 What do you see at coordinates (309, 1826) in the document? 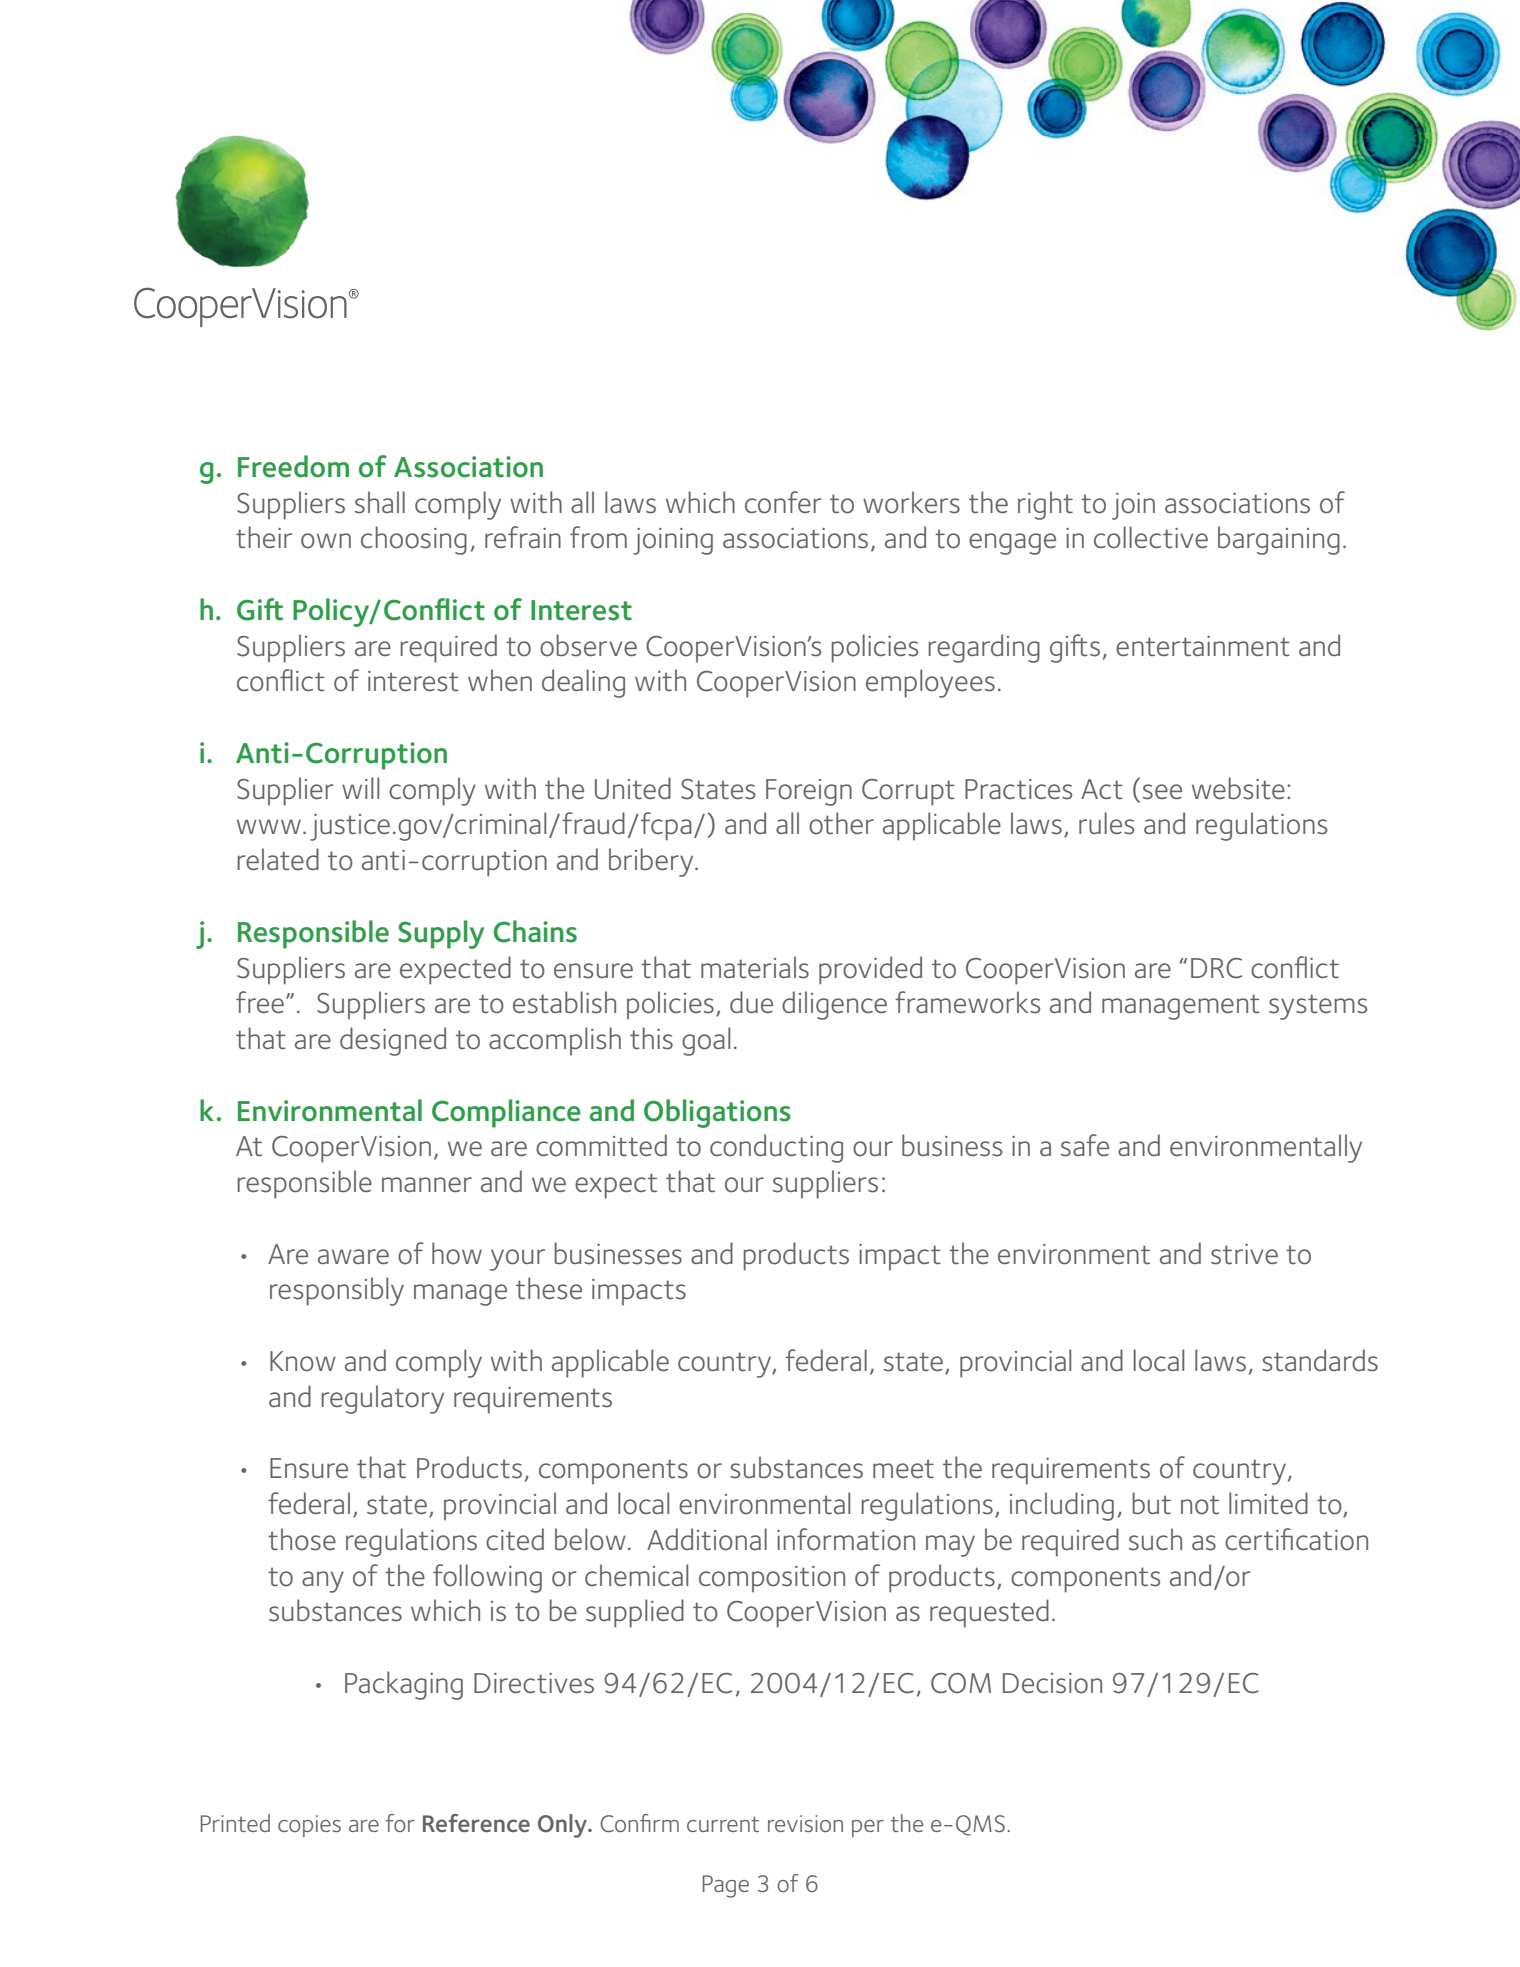
I see `copies` at bounding box center [309, 1826].
